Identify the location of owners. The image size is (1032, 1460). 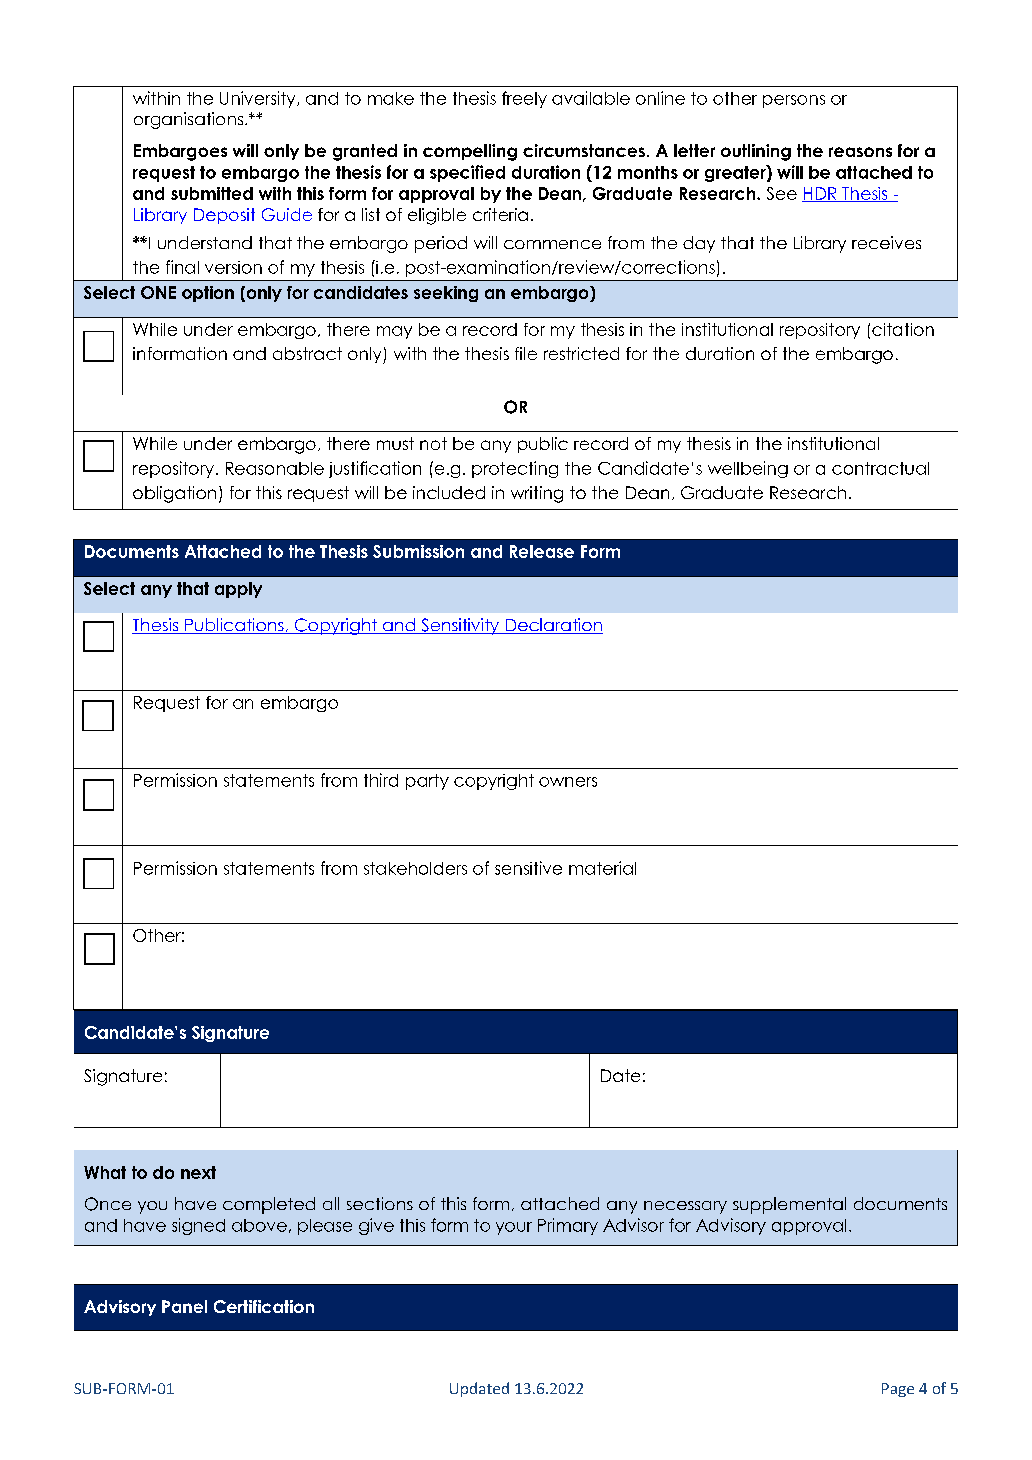
(568, 782).
